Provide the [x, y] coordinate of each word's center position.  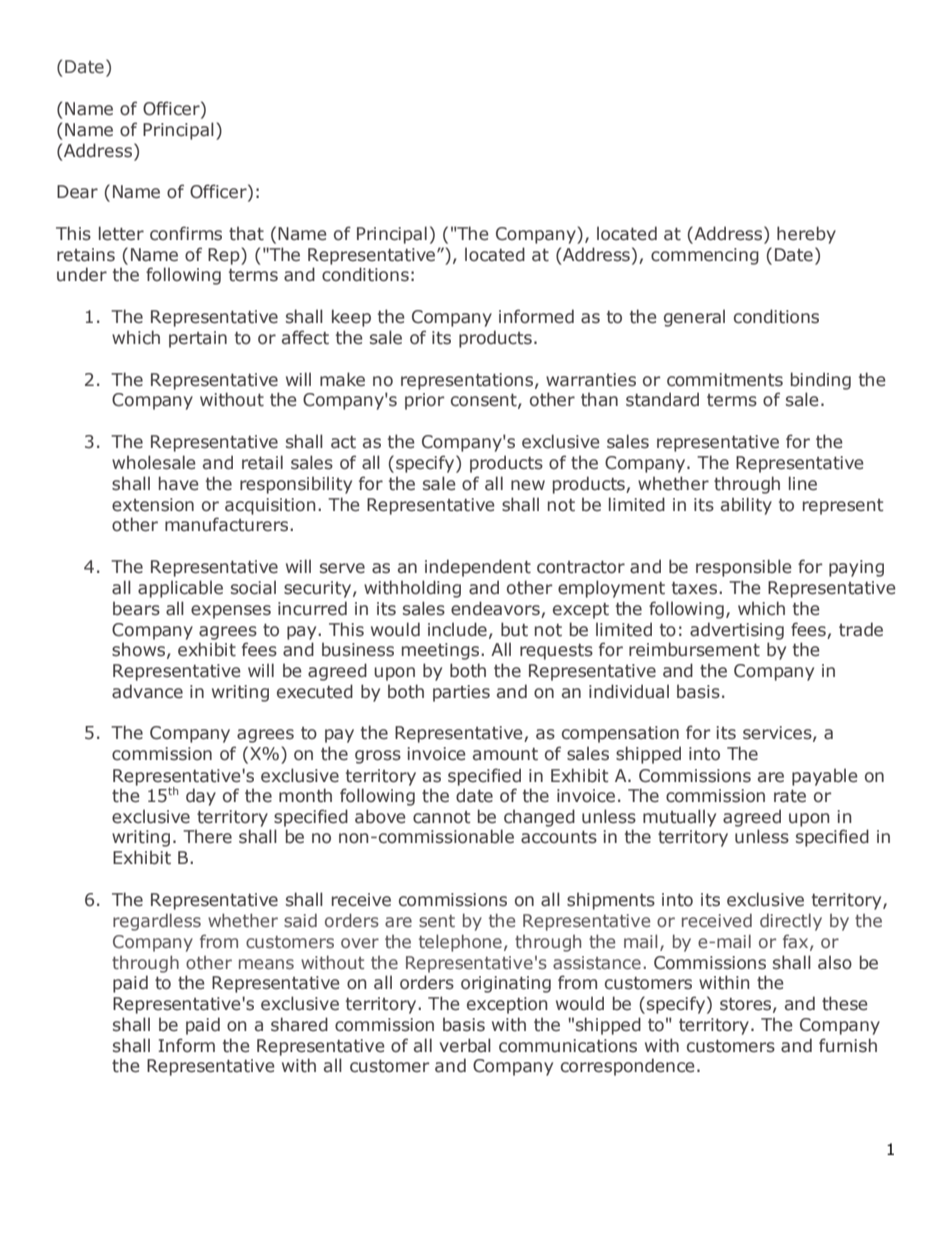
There [207, 836]
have [179, 483]
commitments [725, 380]
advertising [737, 631]
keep [351, 318]
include [457, 629]
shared [299, 1024]
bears [136, 608]
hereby [806, 235]
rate [790, 796]
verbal [465, 1045]
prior [424, 401]
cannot [442, 817]
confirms [186, 233]
